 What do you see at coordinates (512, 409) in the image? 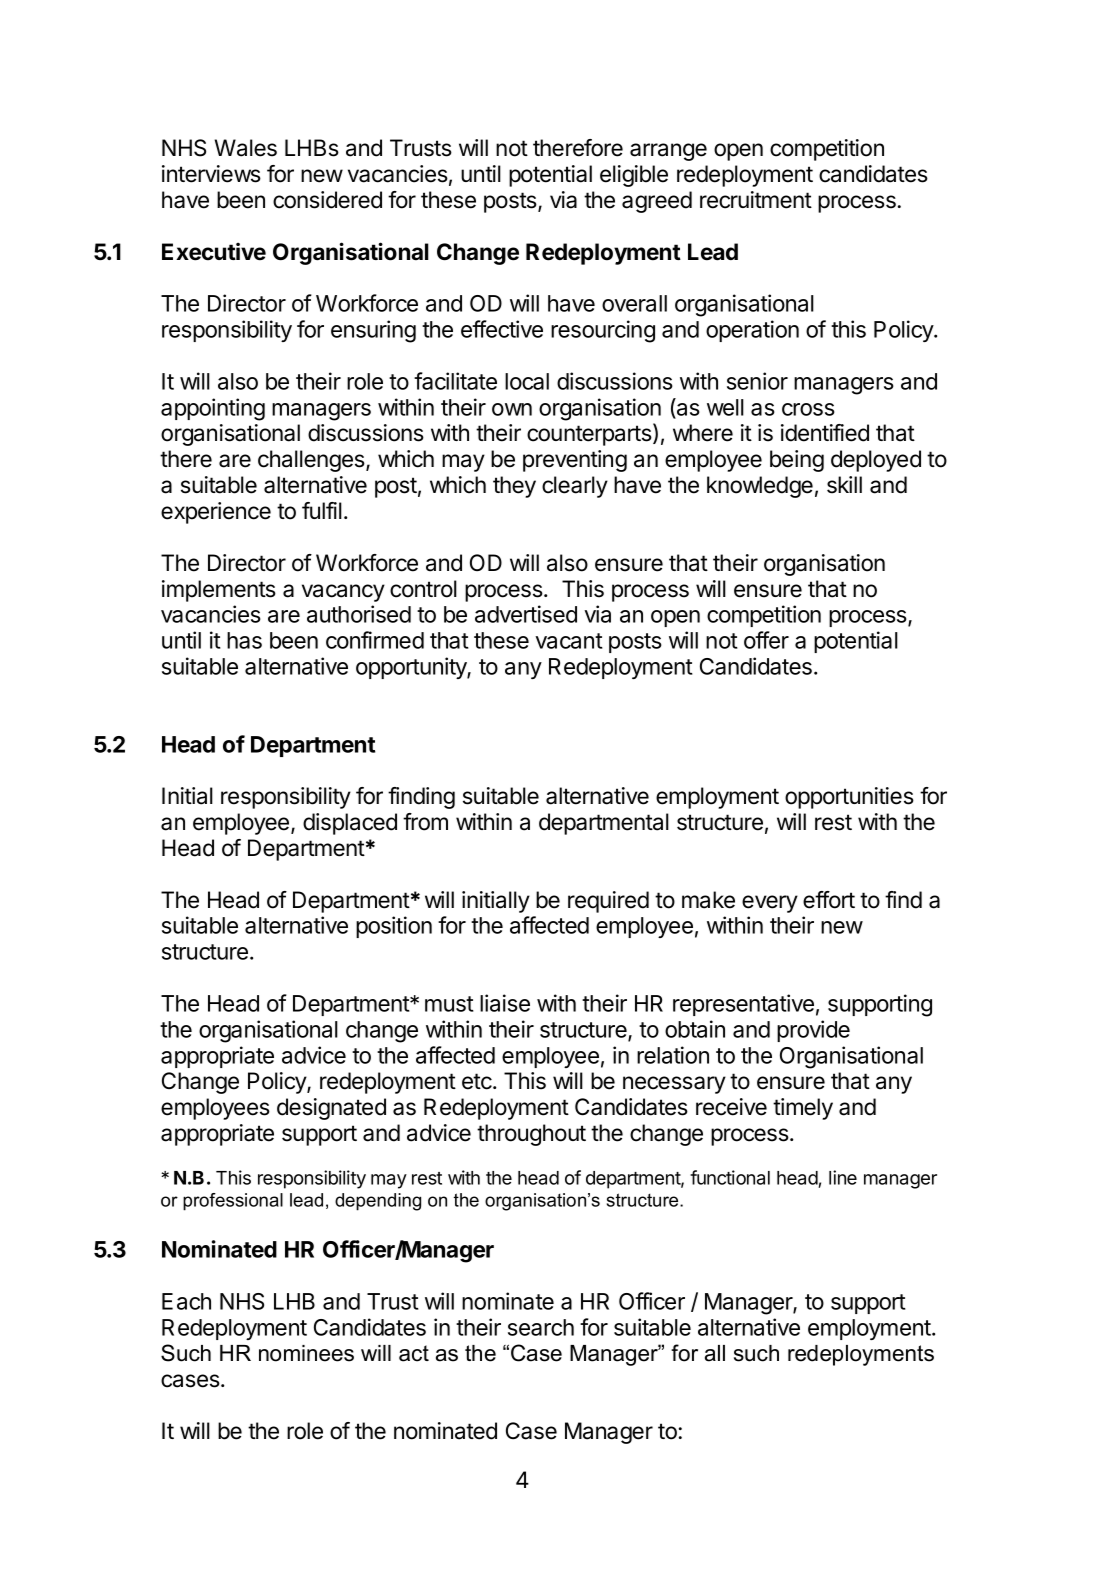
I see `own` at bounding box center [512, 409].
